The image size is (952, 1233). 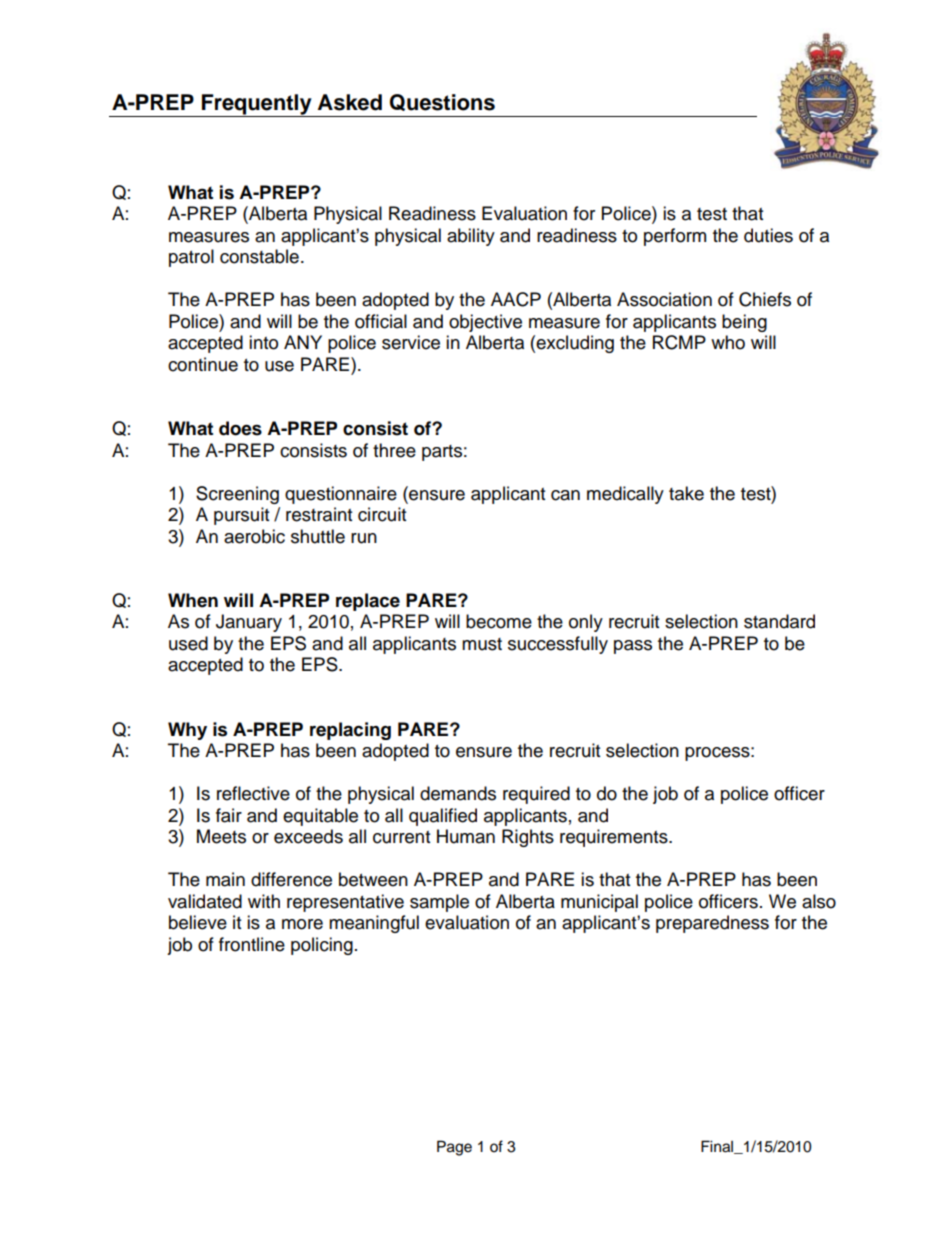 I want to click on Page, so click(x=454, y=1148).
